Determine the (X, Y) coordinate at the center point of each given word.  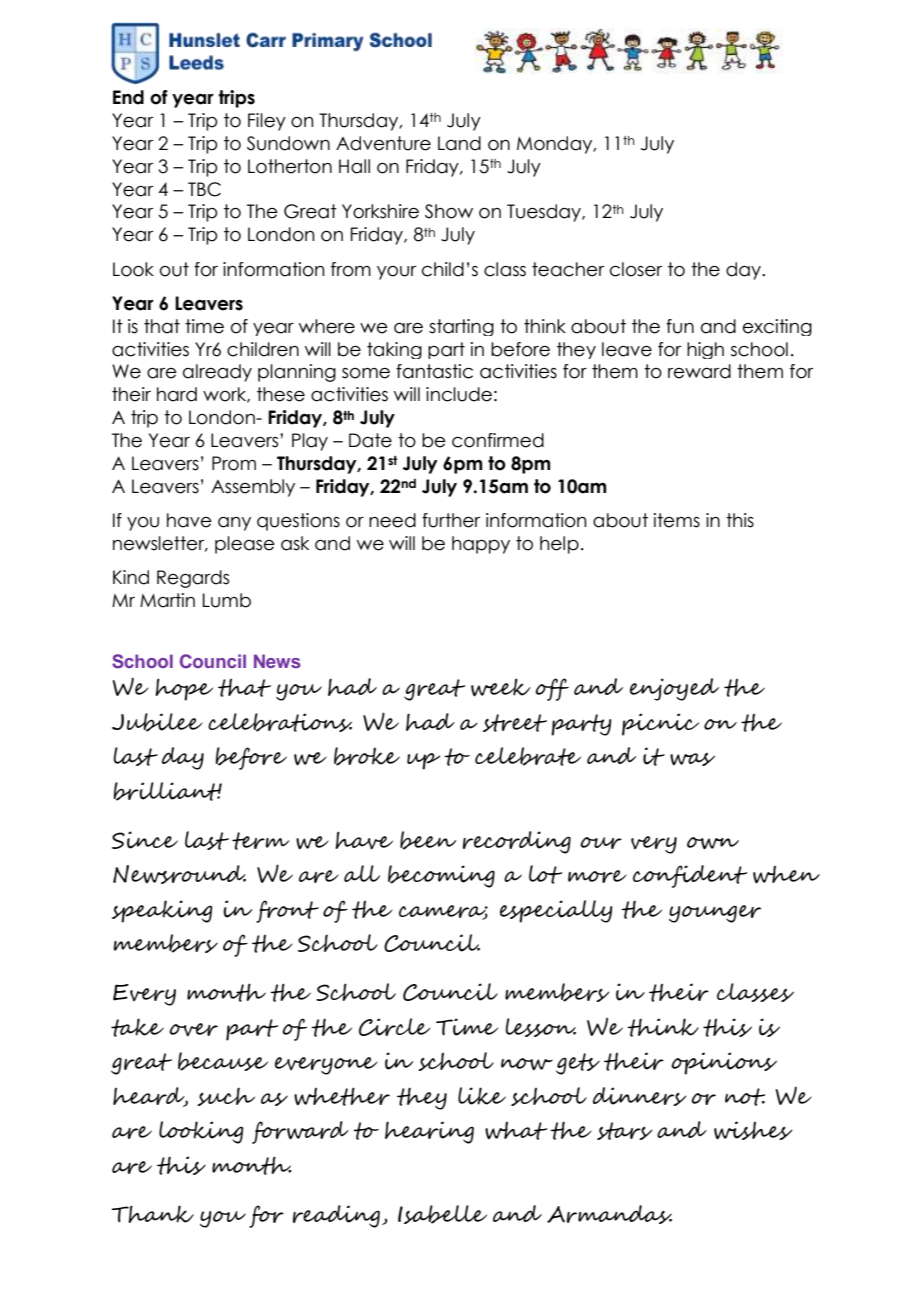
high (705, 350)
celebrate (528, 756)
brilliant (167, 791)
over (193, 1030)
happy (481, 545)
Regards (193, 579)
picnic (660, 724)
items (677, 520)
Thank (153, 1214)
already (217, 373)
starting (461, 327)
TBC (204, 189)
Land (459, 143)
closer (636, 269)
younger (715, 914)
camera (443, 912)
